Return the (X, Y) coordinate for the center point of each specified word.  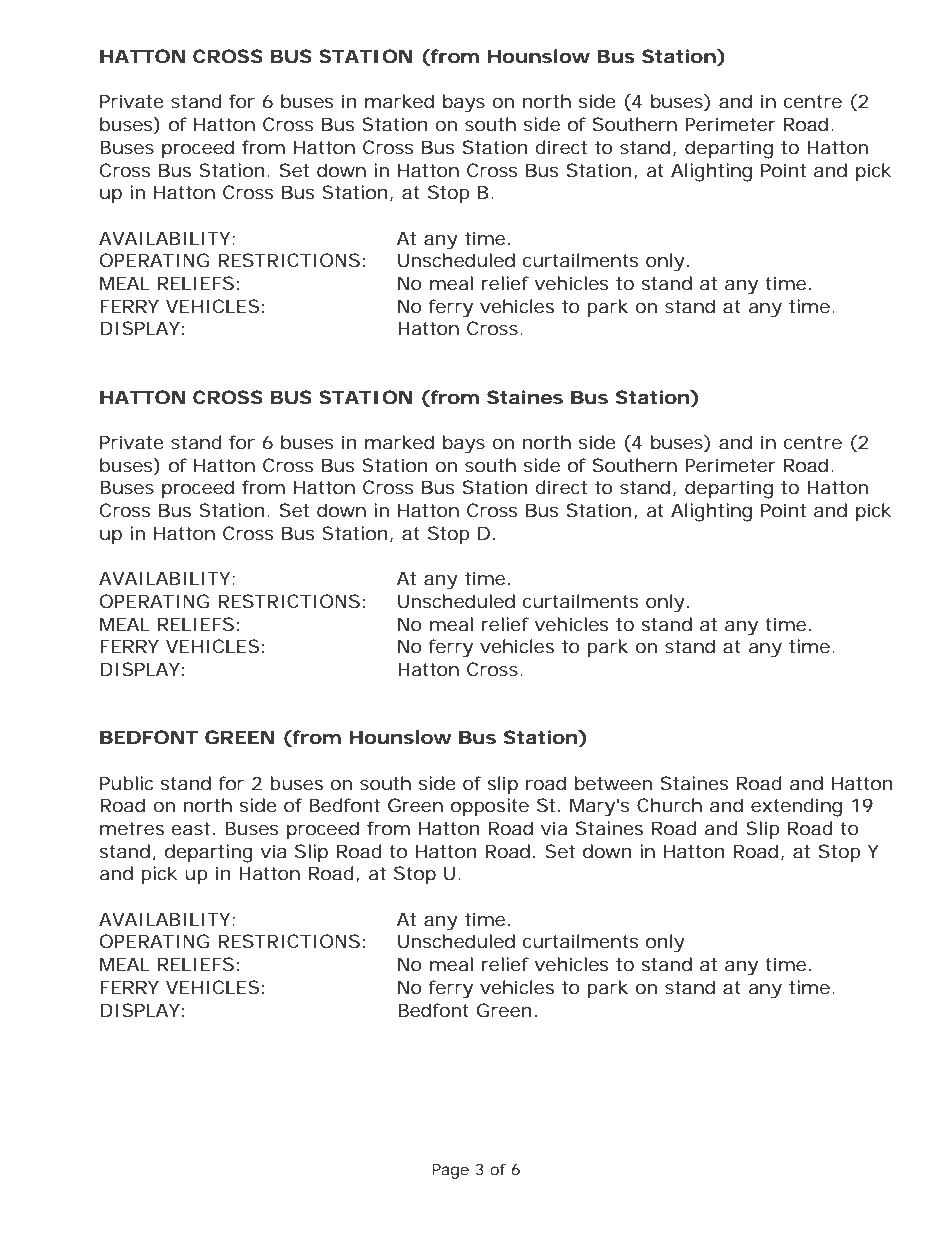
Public (126, 783)
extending (796, 807)
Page (450, 1171)
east (190, 828)
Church (669, 805)
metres (132, 828)
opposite (490, 807)
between (613, 783)
